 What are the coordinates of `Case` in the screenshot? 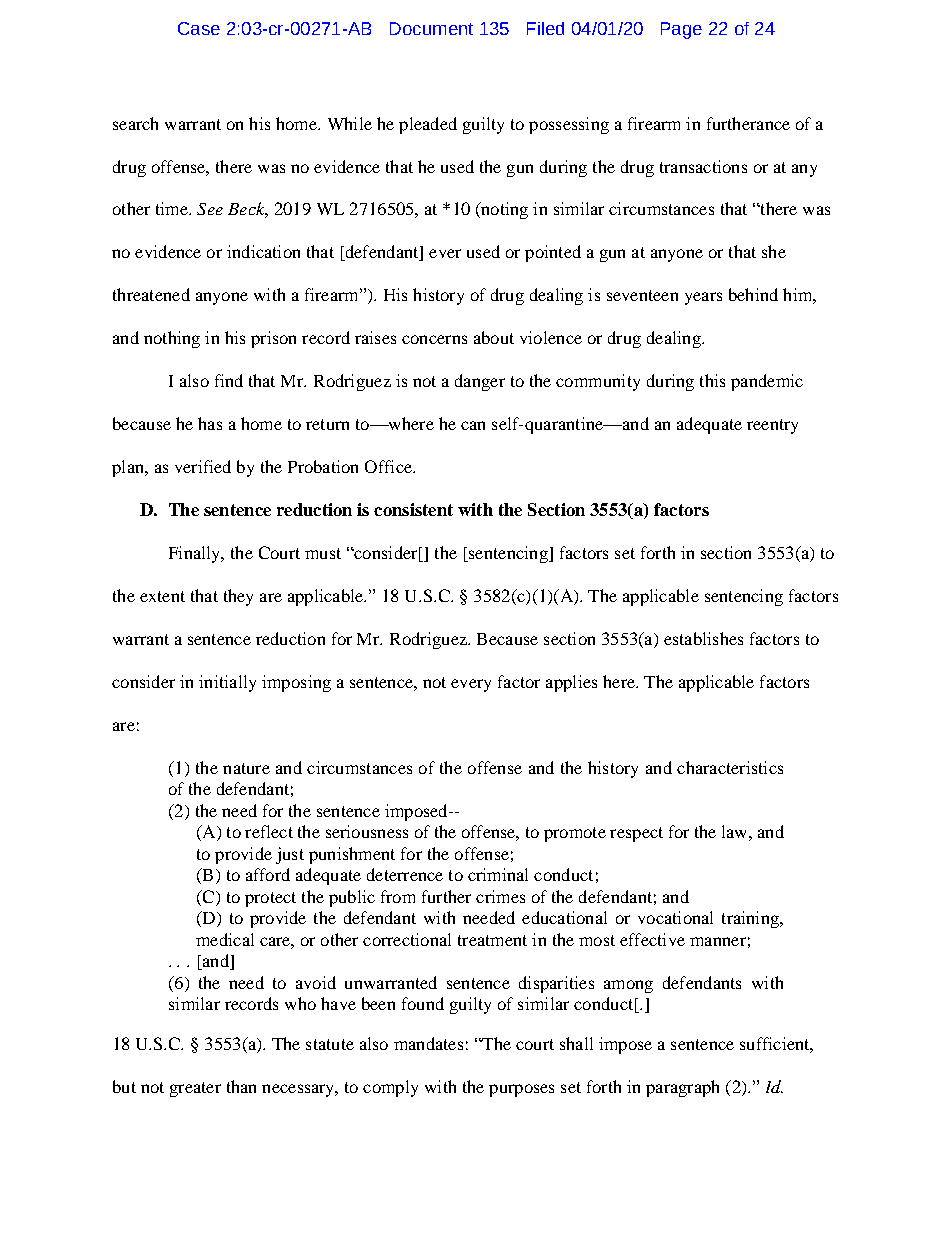 It's located at (199, 28).
